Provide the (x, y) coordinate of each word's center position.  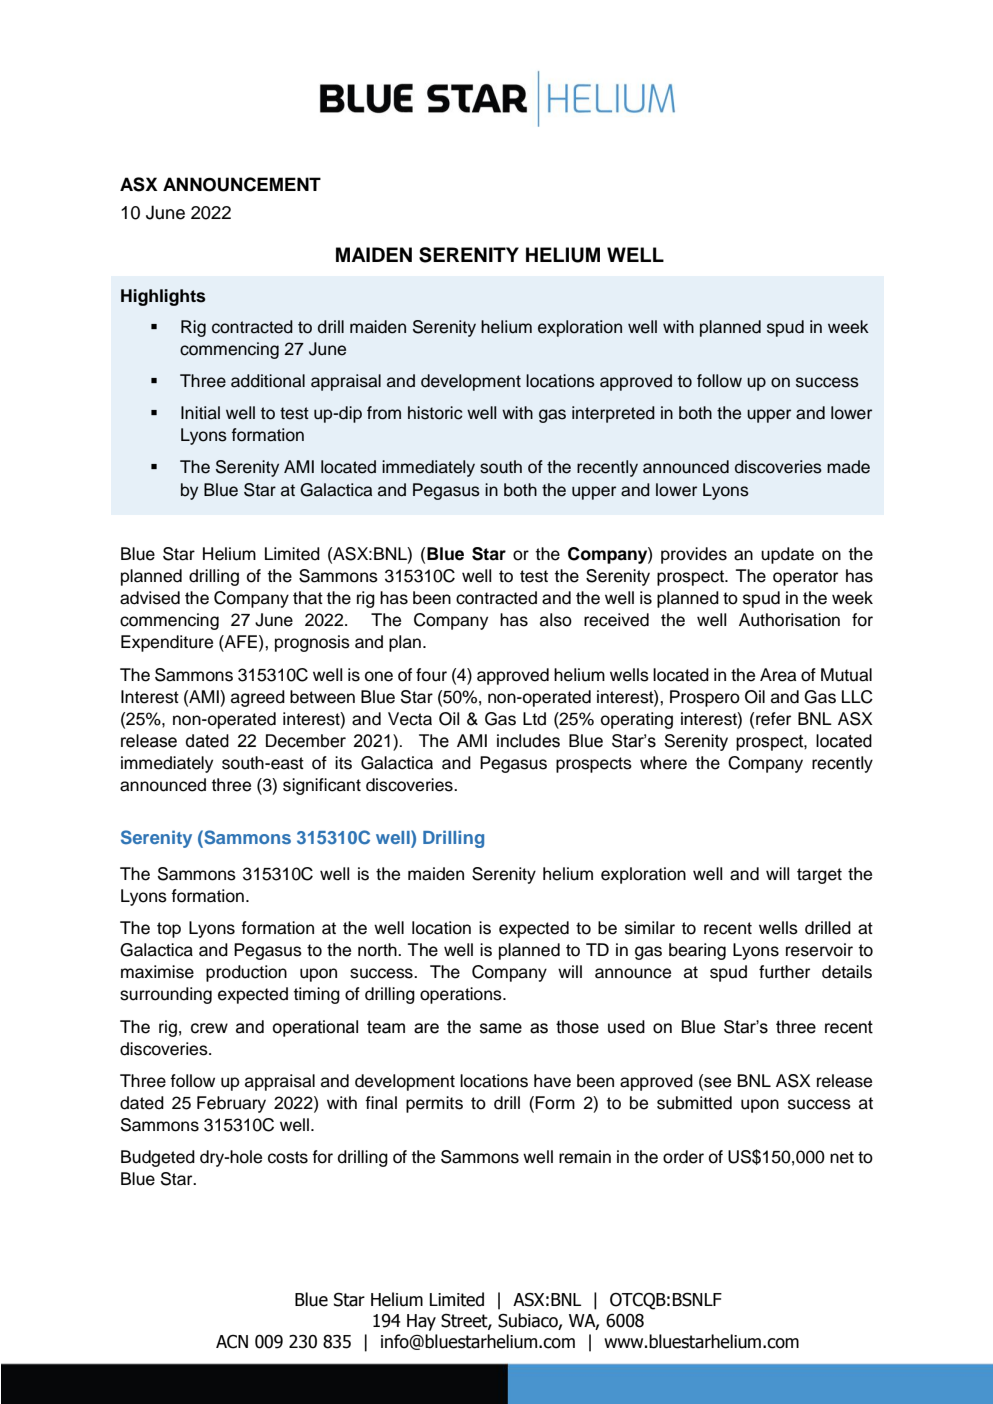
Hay (421, 1322)
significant (322, 786)
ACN (232, 1342)
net (842, 1157)
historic (435, 413)
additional (268, 381)
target (819, 876)
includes (528, 741)
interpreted (613, 414)
